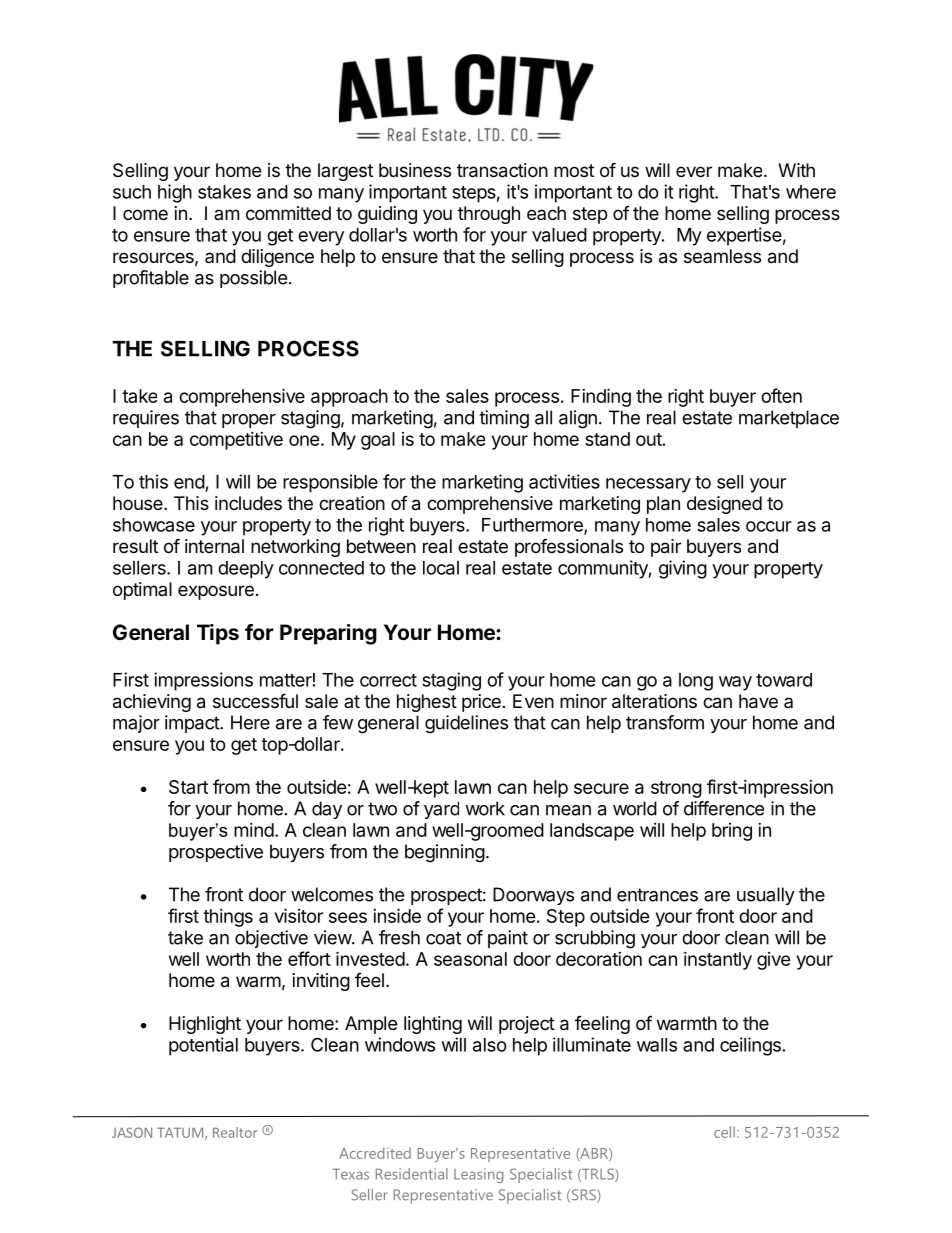  Describe the element at coordinates (504, 419) in the page. I see `timing` at that location.
